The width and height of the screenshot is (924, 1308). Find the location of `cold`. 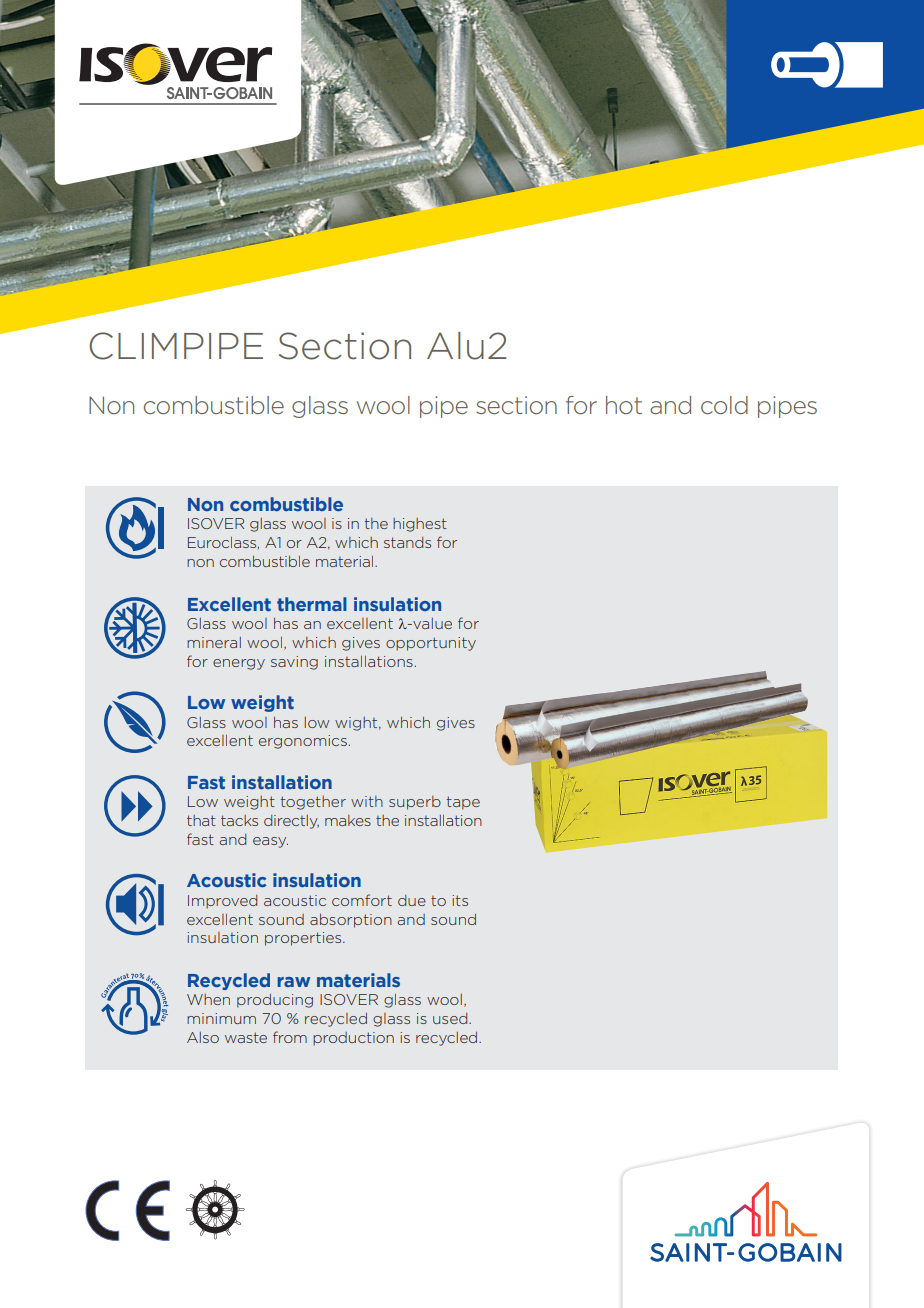

cold is located at coordinates (724, 405).
